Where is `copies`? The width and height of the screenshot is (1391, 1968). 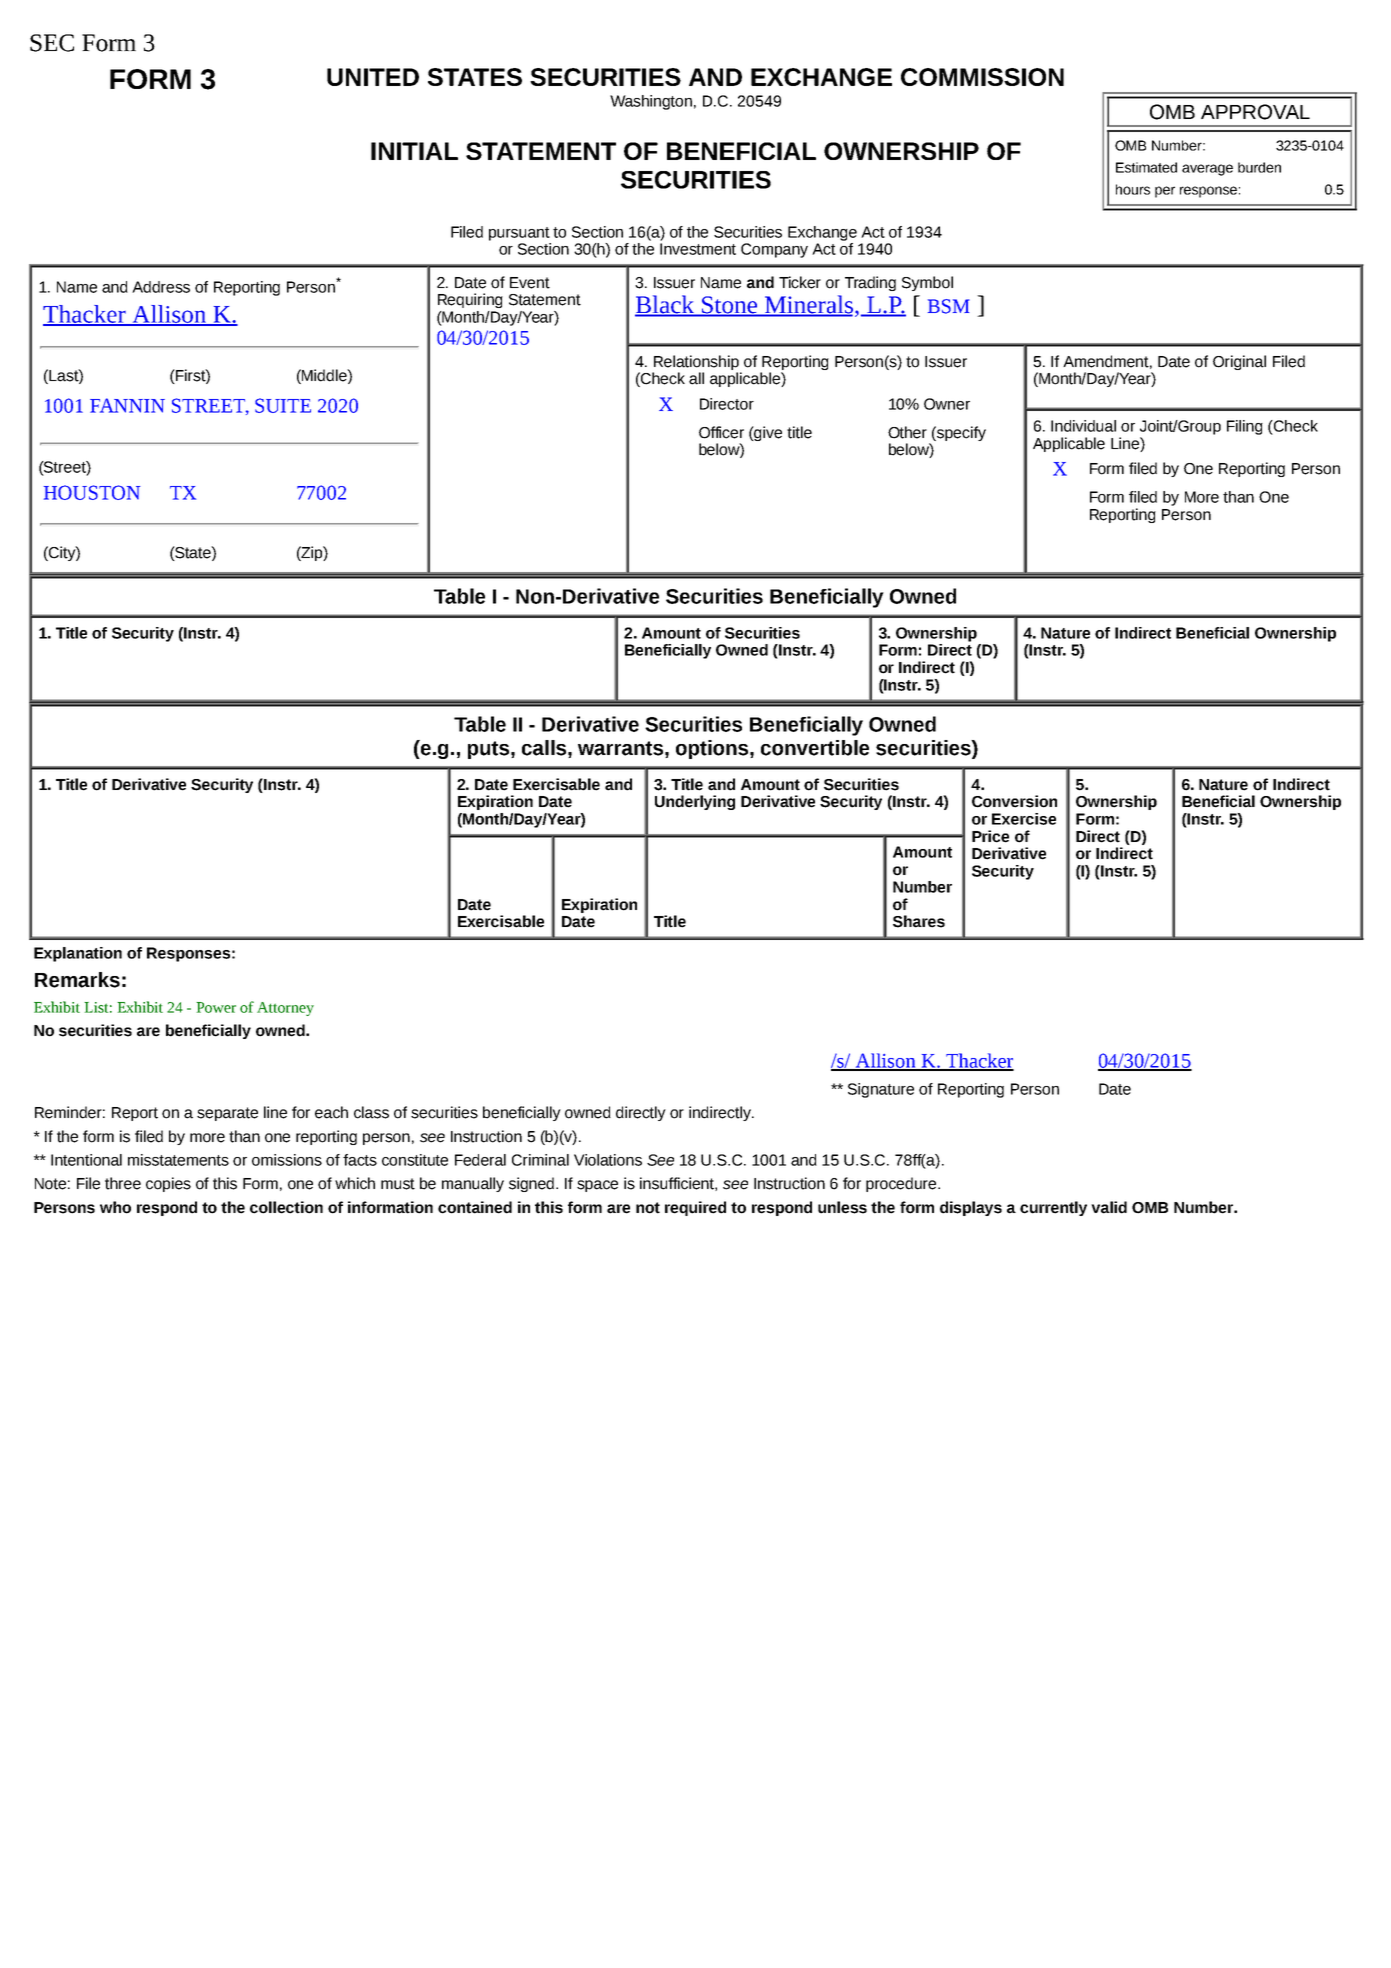 copies is located at coordinates (168, 1184).
